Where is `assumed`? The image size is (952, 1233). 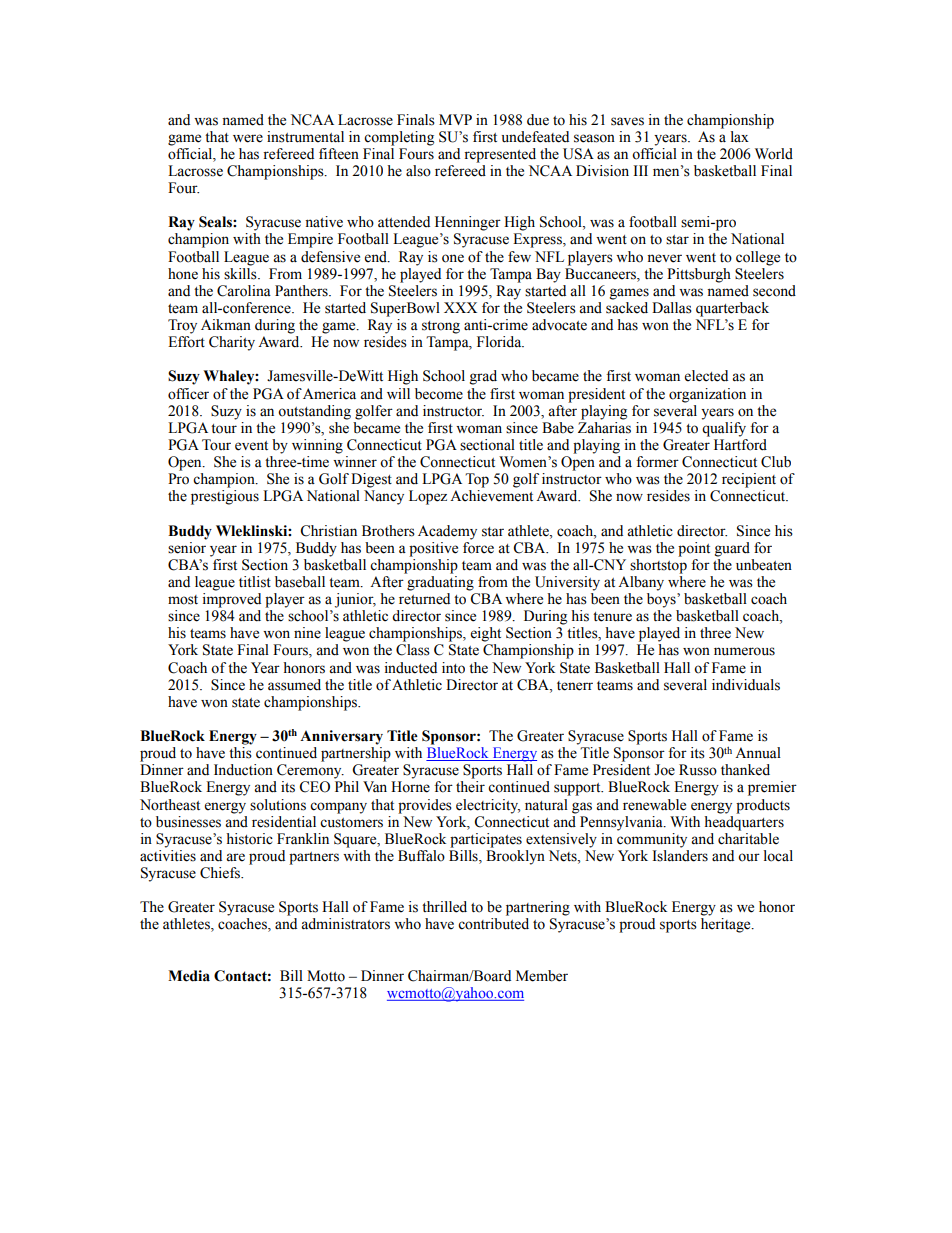
assumed is located at coordinates (294, 685).
